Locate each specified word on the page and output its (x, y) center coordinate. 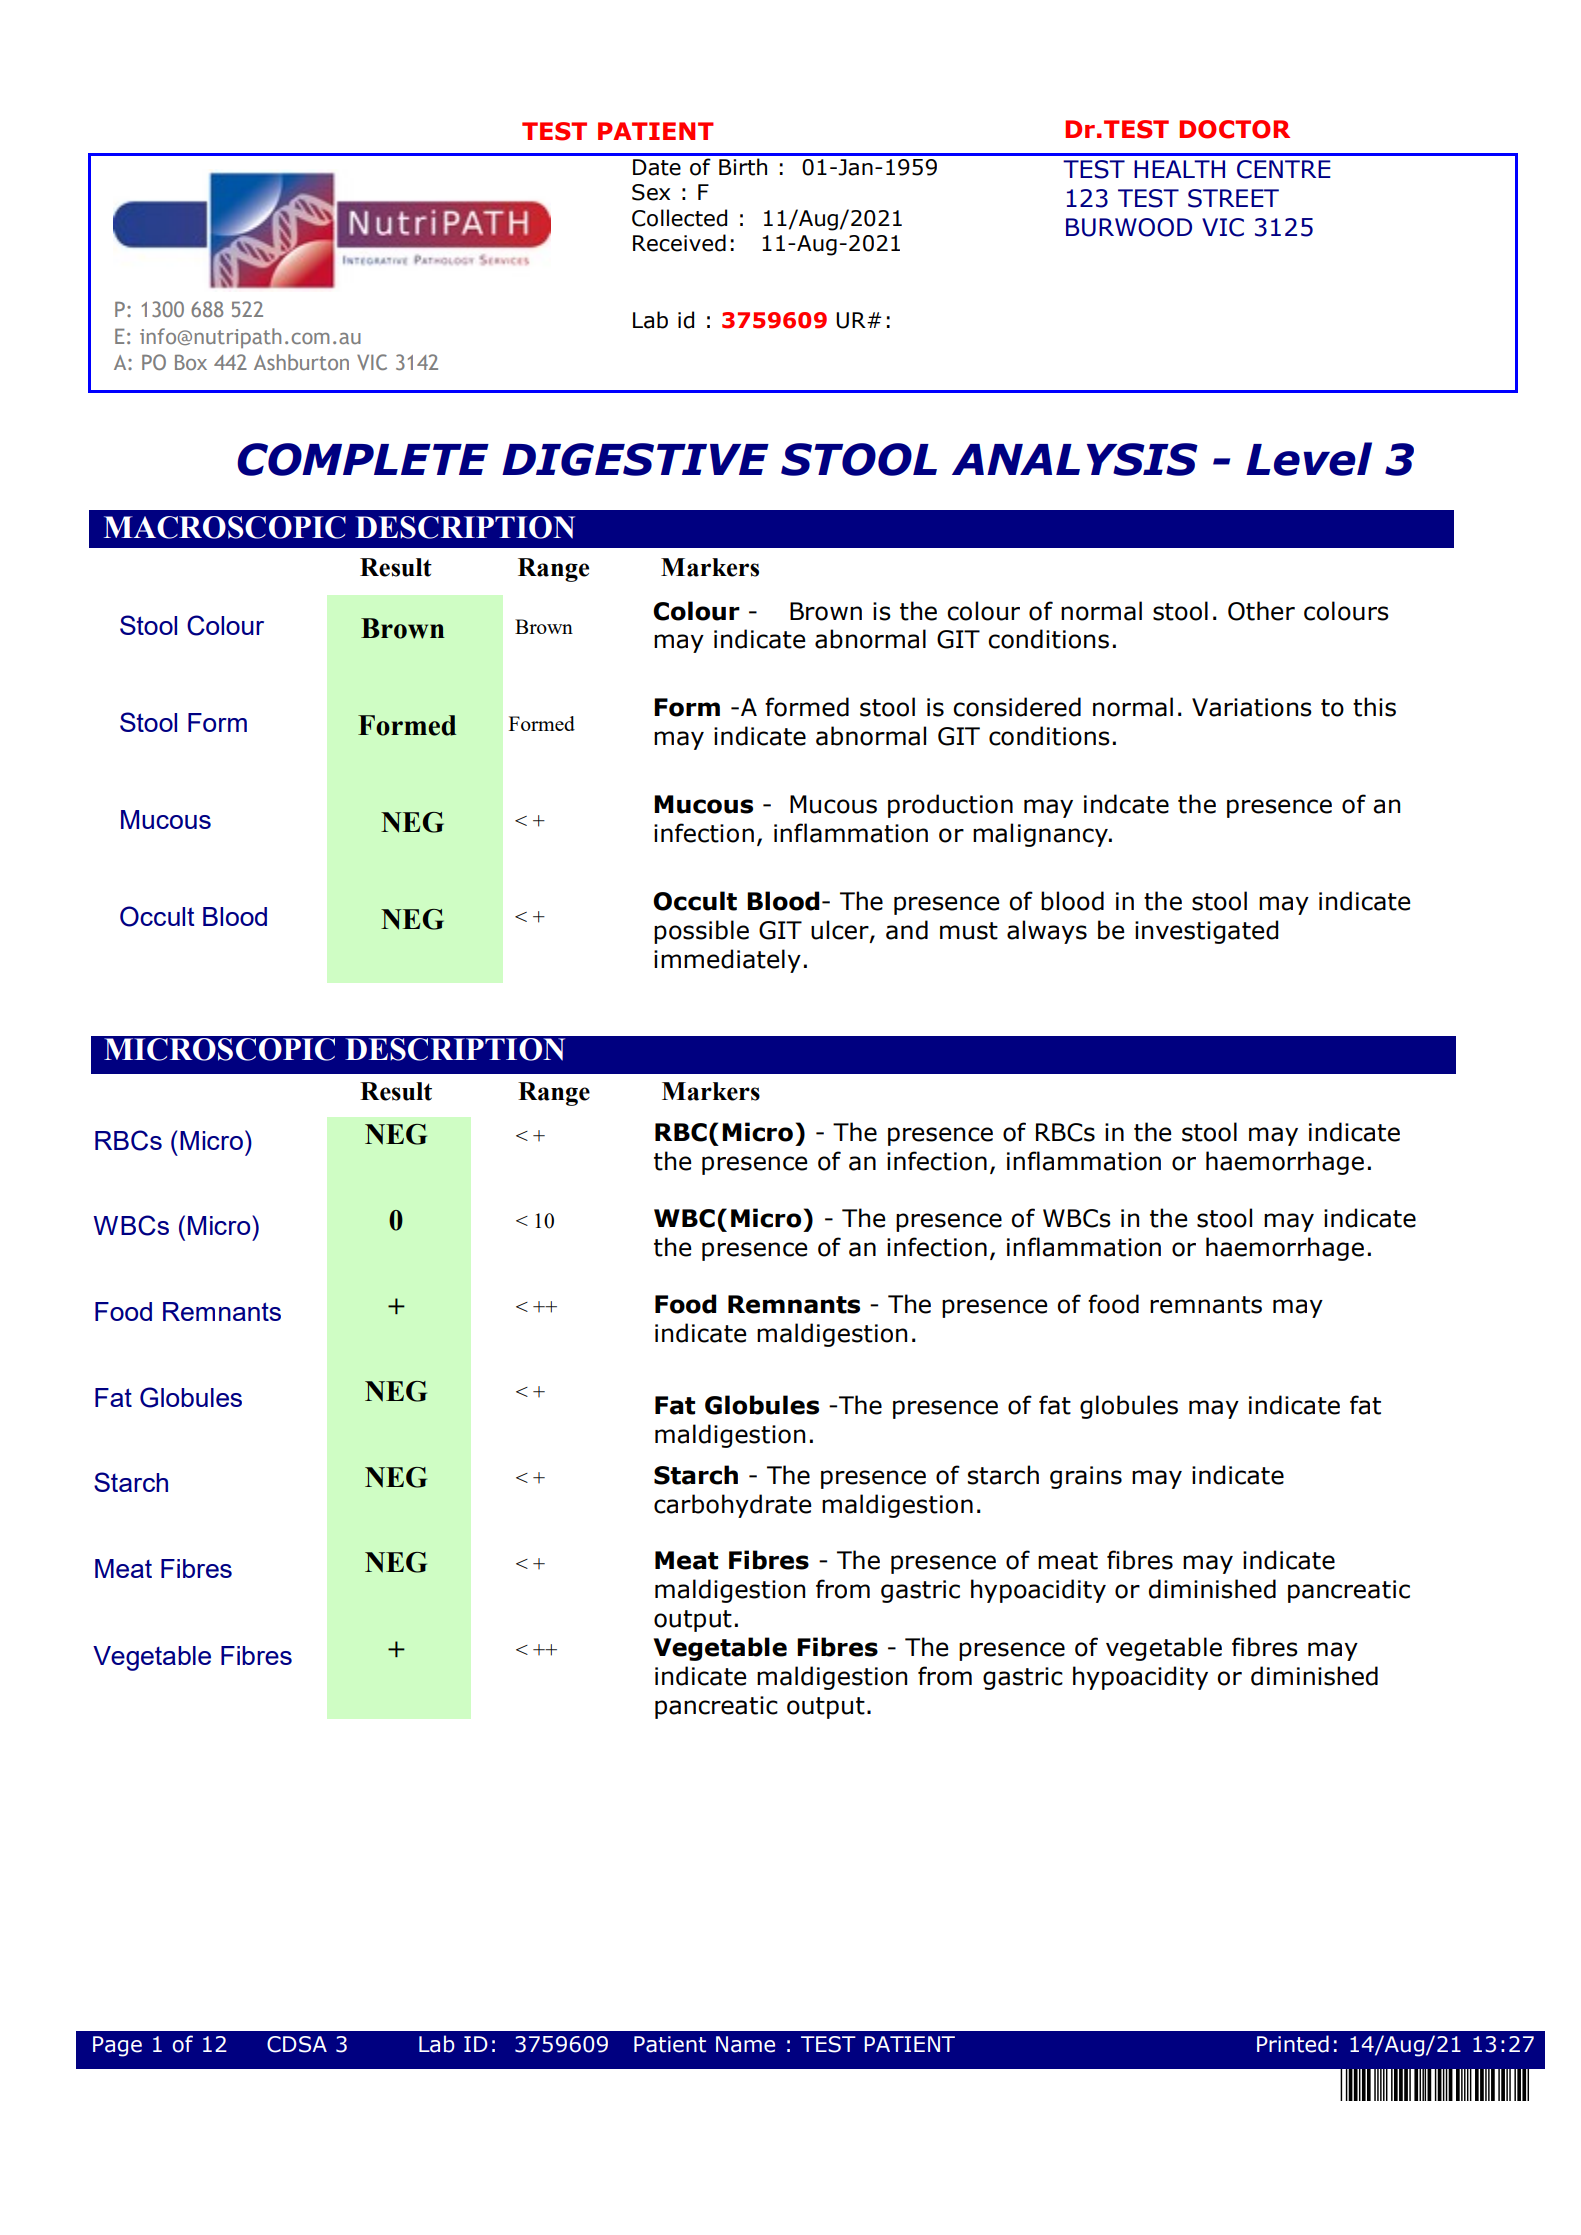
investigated (1206, 932)
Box (191, 362)
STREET (1233, 198)
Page (117, 2046)
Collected (679, 218)
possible (701, 932)
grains (1086, 1477)
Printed (1293, 2044)
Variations (1252, 707)
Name (745, 2044)
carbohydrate (733, 1506)
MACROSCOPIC (225, 527)
